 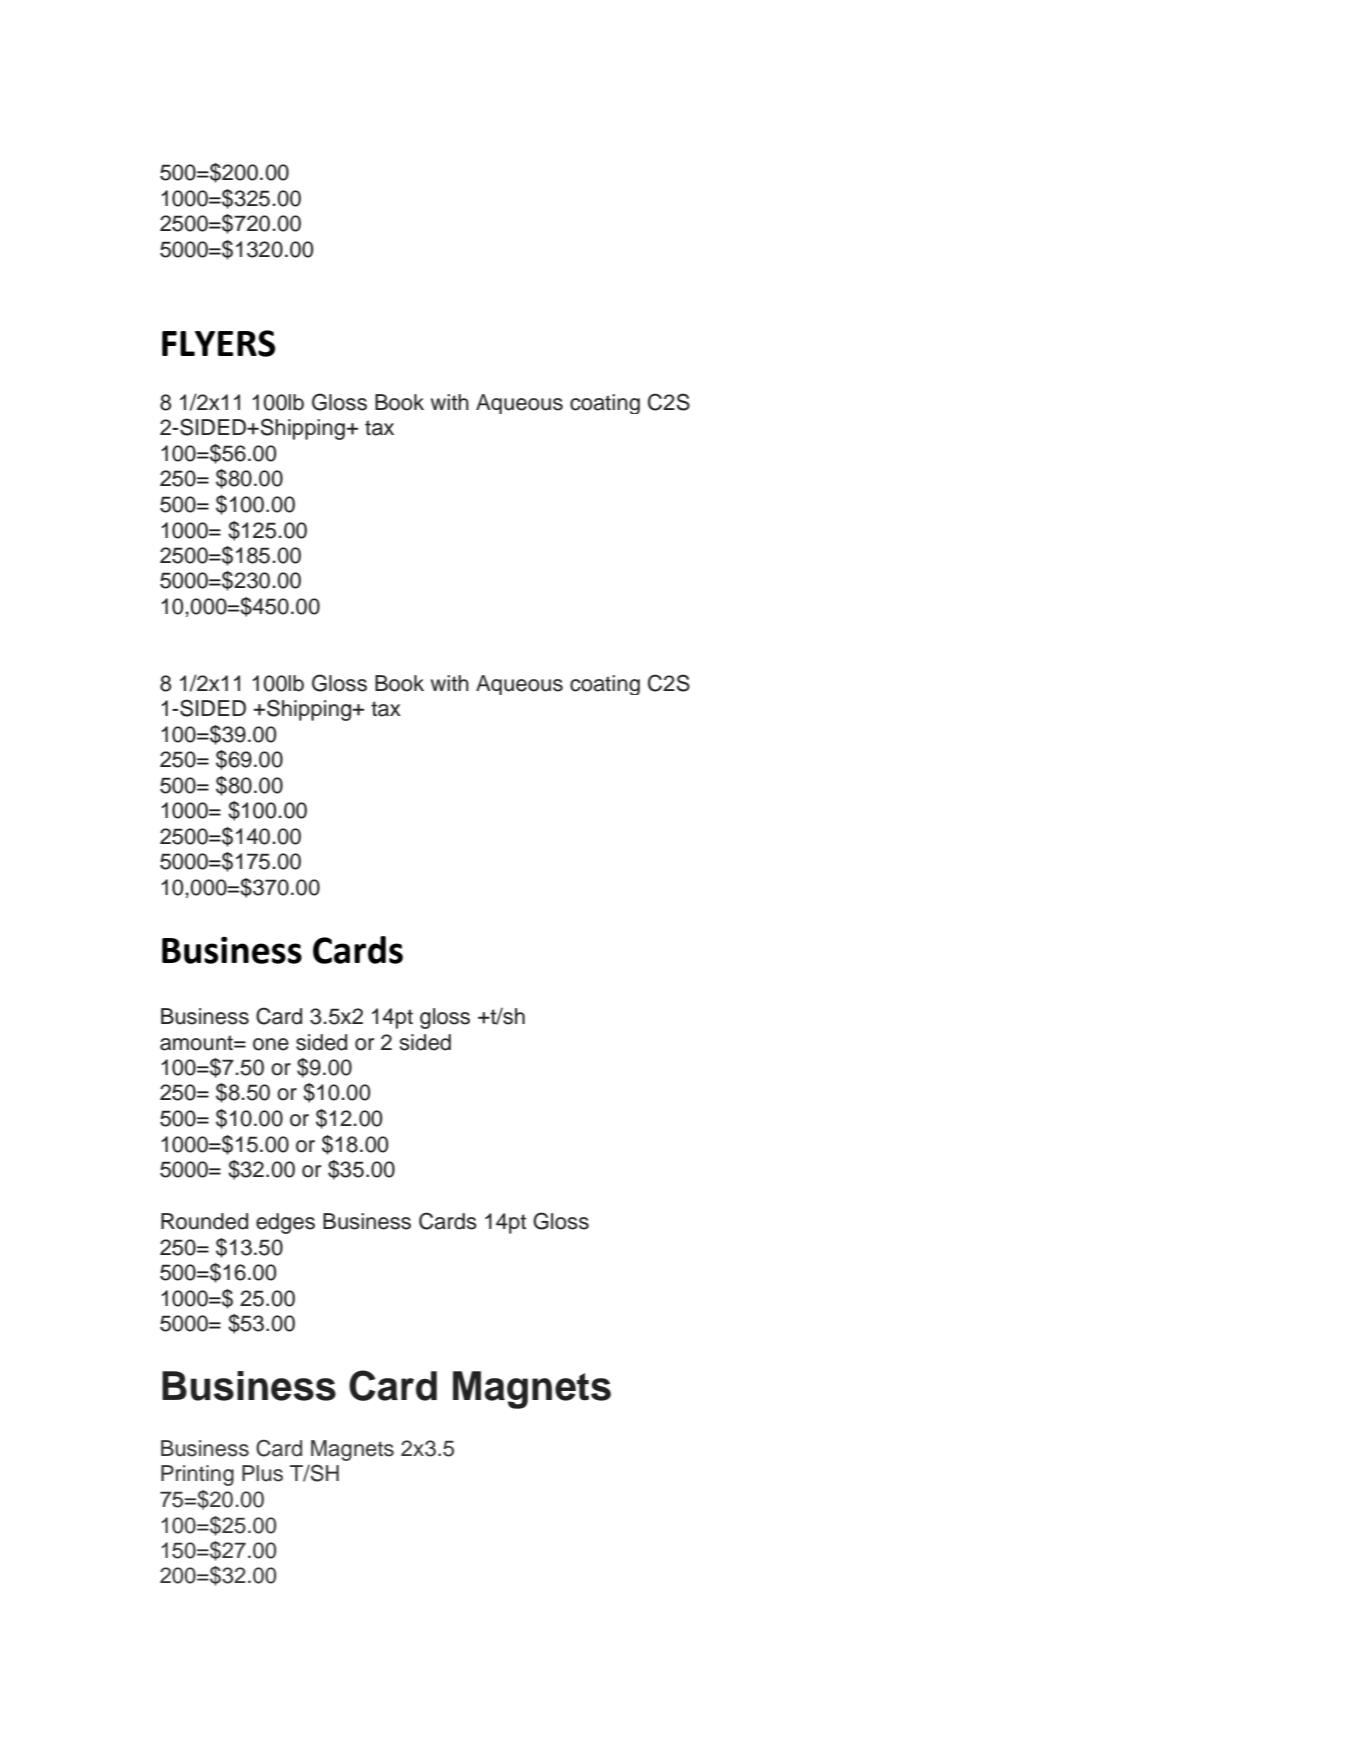 I want to click on Printing, so click(x=197, y=1475).
